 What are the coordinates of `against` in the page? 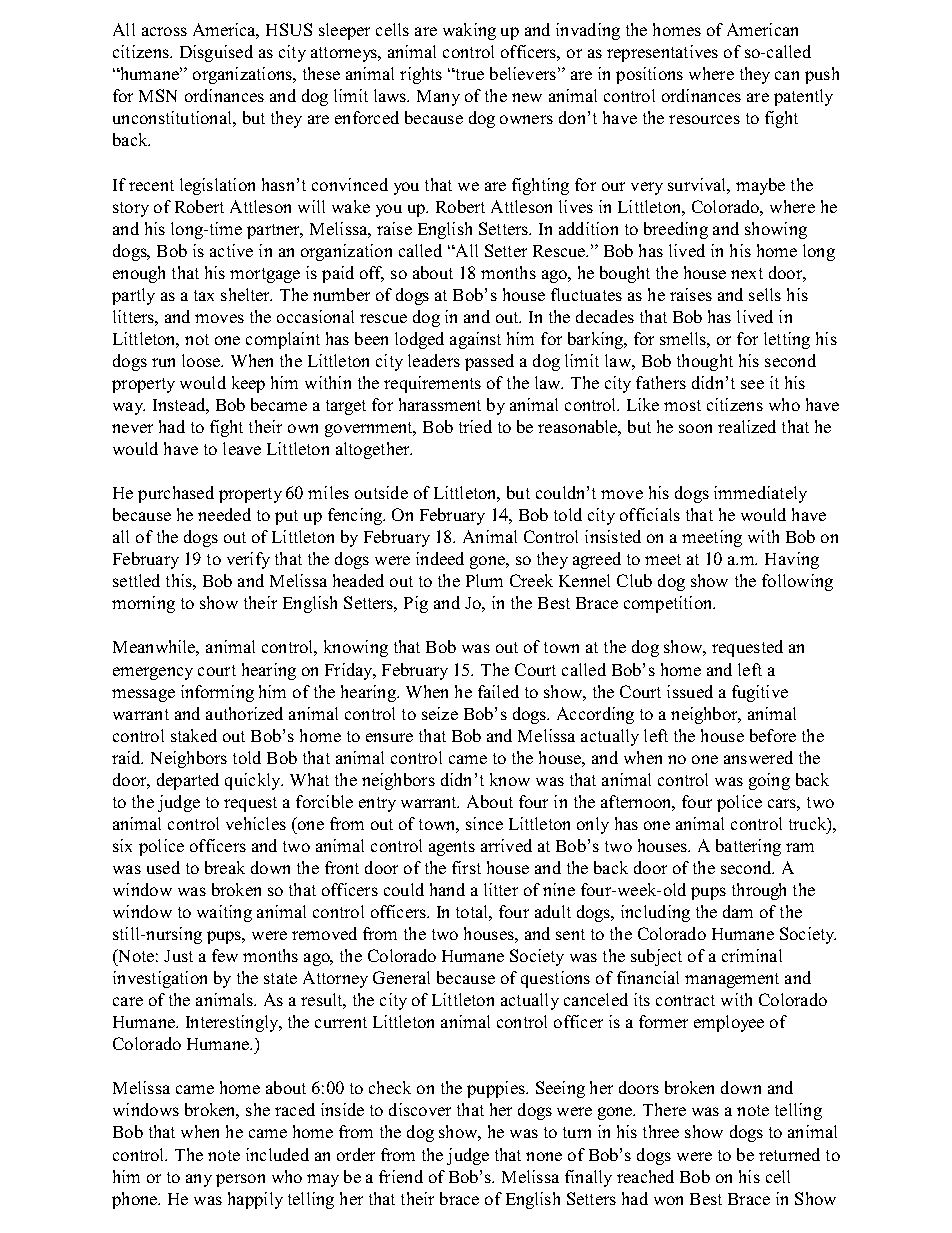 It's located at (475, 340).
